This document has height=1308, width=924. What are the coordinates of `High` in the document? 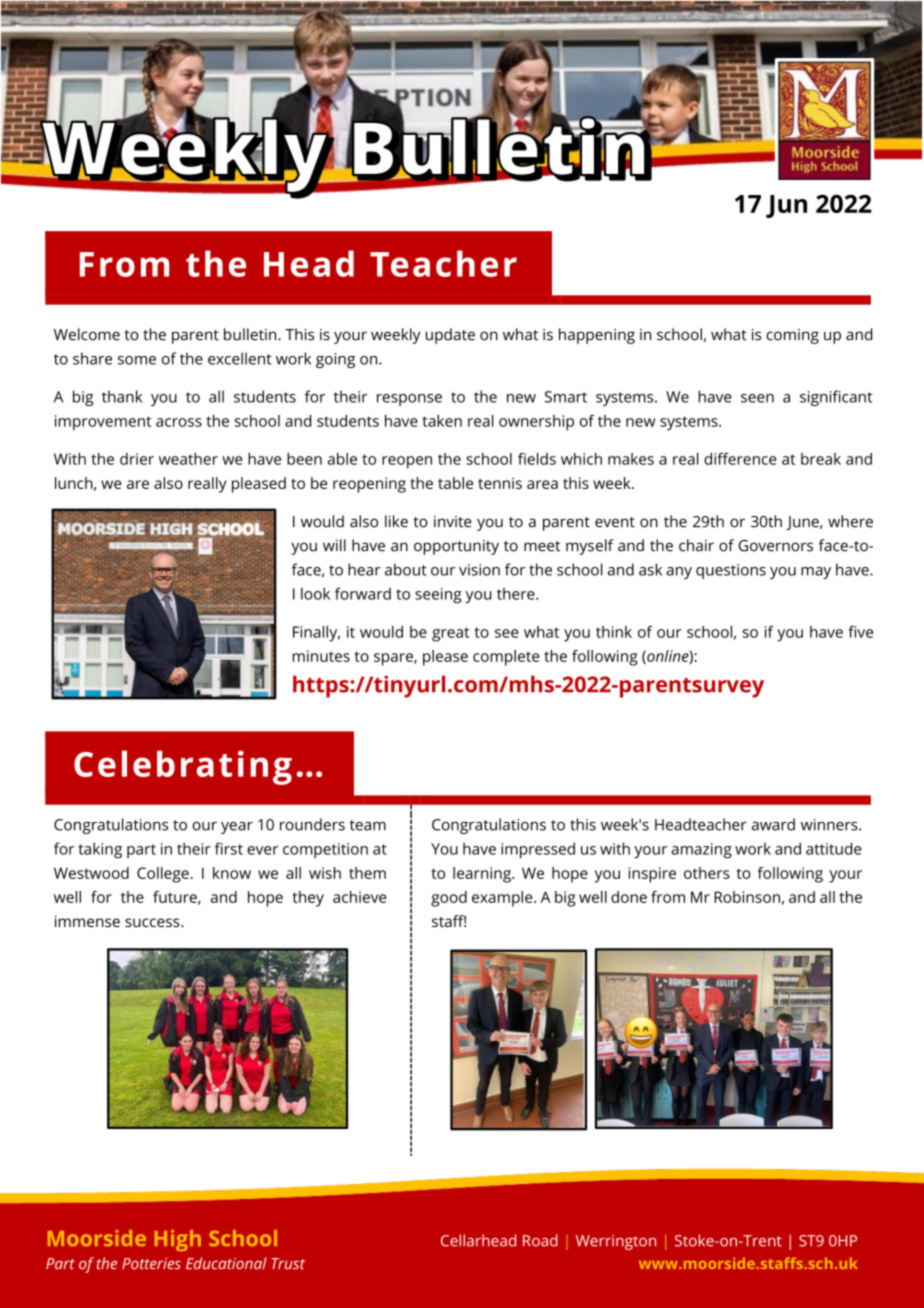 It's located at (178, 1240).
